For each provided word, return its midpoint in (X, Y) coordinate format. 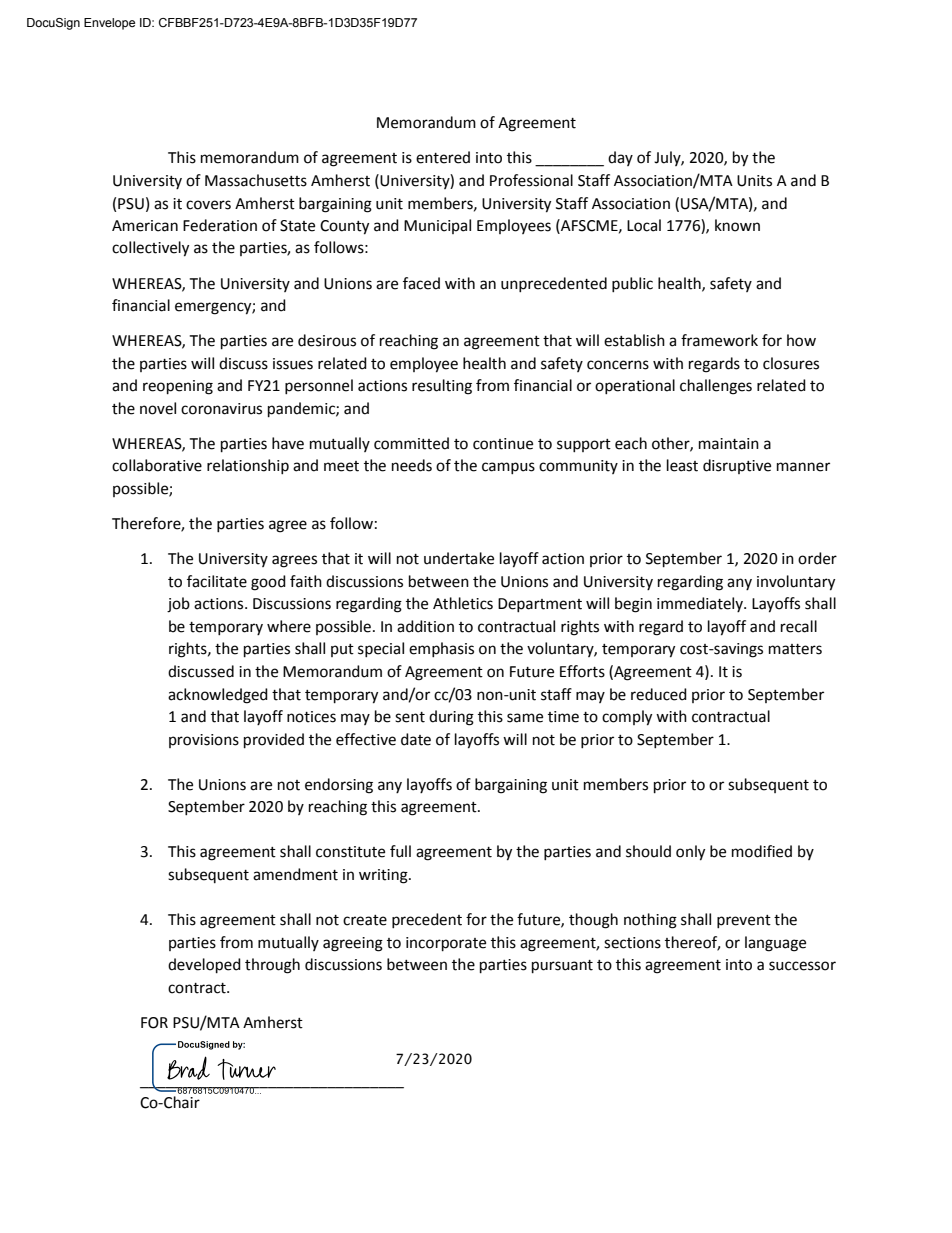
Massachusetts (256, 180)
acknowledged (218, 696)
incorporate (446, 944)
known (737, 225)
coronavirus (221, 409)
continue (503, 444)
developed (204, 966)
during (451, 718)
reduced (659, 694)
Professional (531, 180)
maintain (729, 444)
